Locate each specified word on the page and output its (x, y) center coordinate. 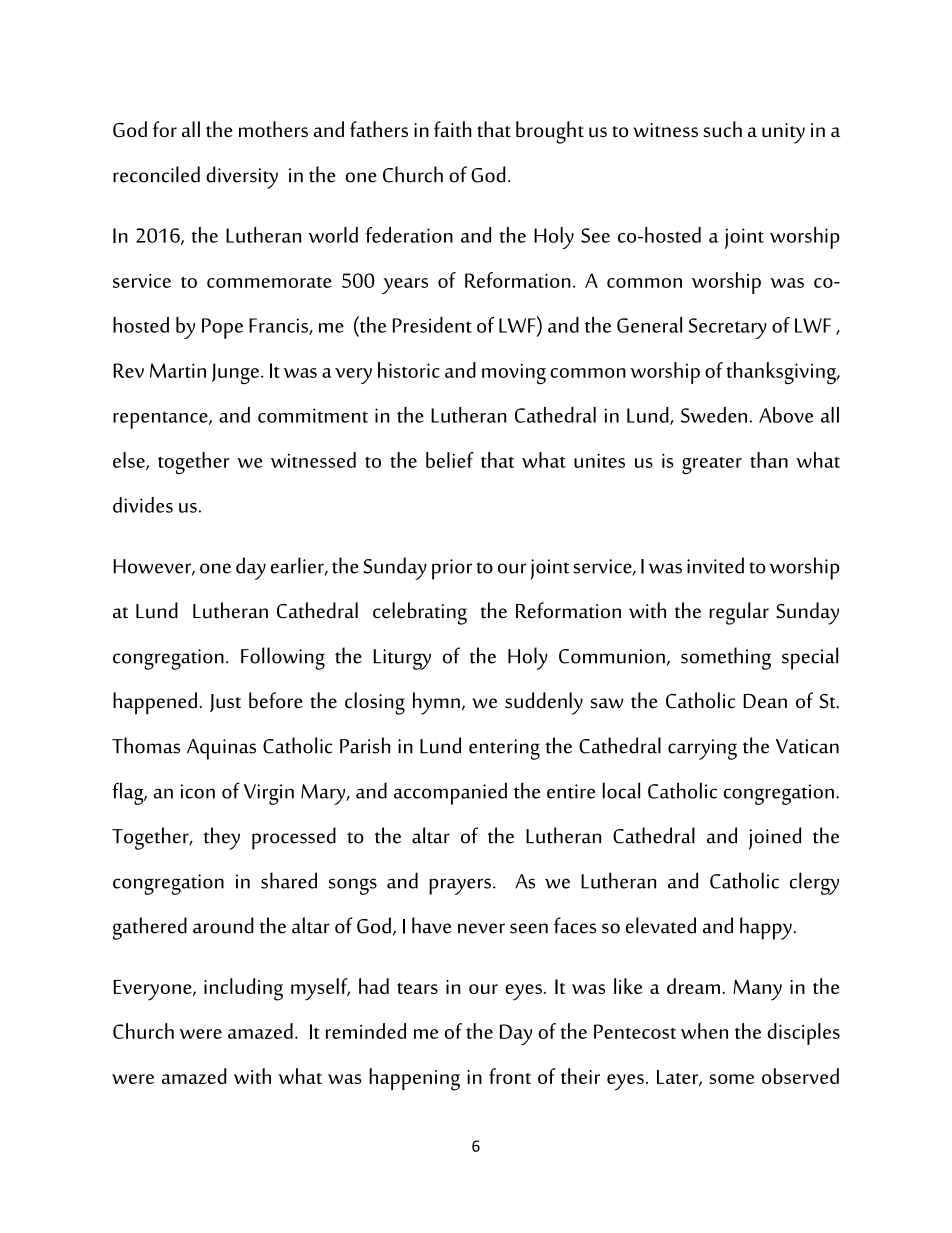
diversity (242, 177)
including (243, 989)
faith (453, 129)
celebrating (420, 613)
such (722, 129)
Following (283, 658)
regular (739, 613)
